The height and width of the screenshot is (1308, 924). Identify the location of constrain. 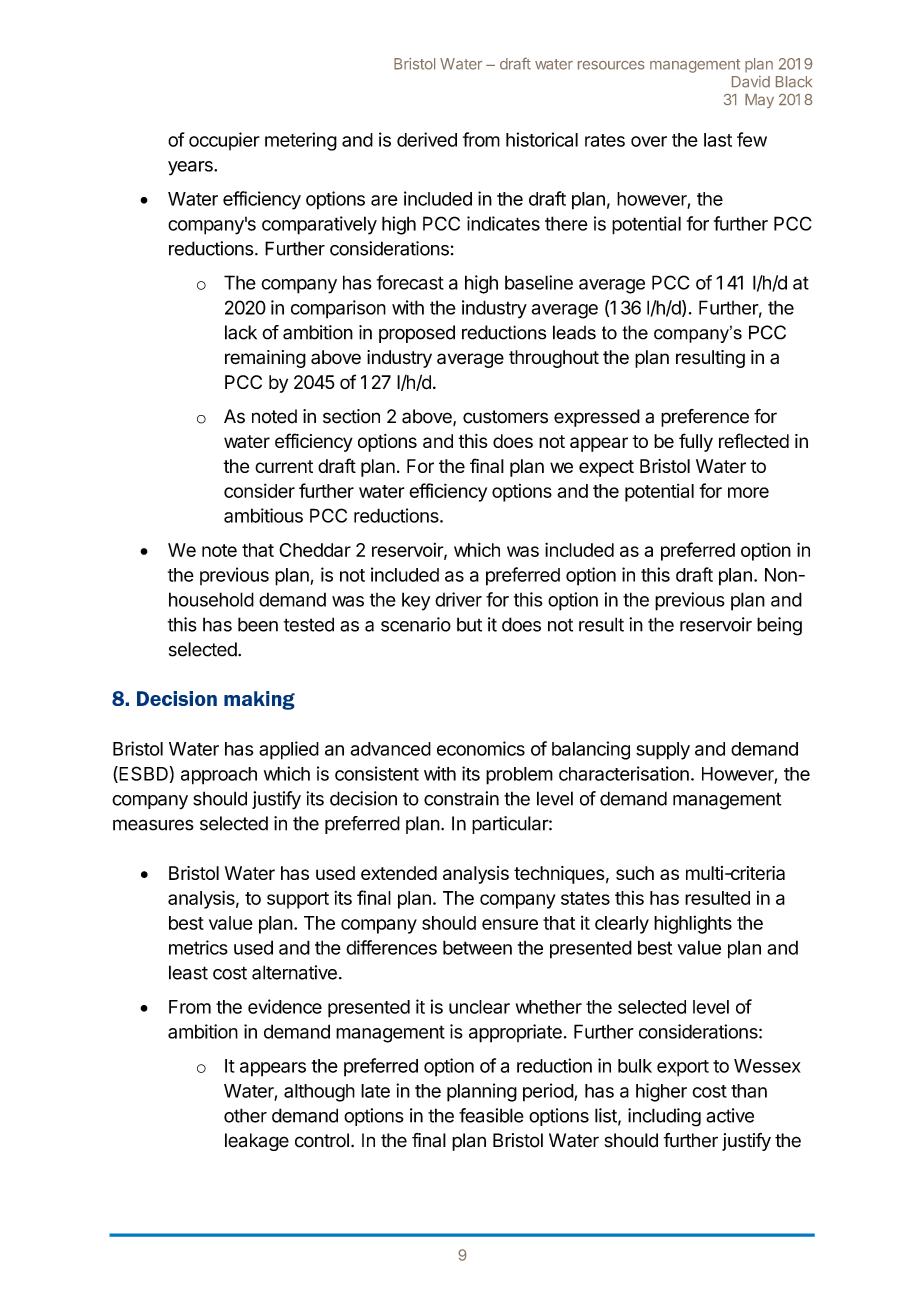
(461, 798).
